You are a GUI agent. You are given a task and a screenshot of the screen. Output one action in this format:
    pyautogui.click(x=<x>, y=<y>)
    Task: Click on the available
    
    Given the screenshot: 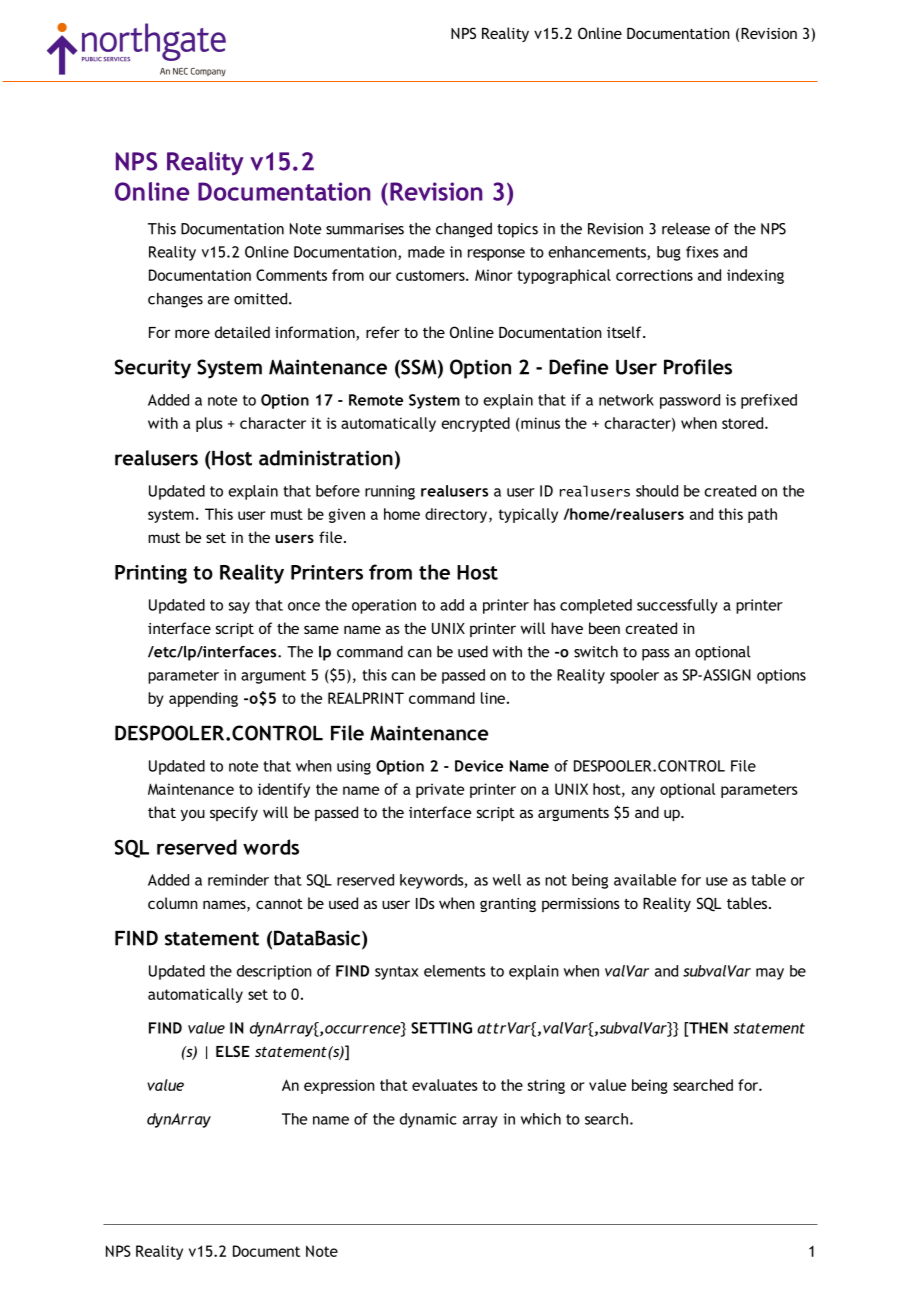 What is the action you would take?
    pyautogui.click(x=645, y=880)
